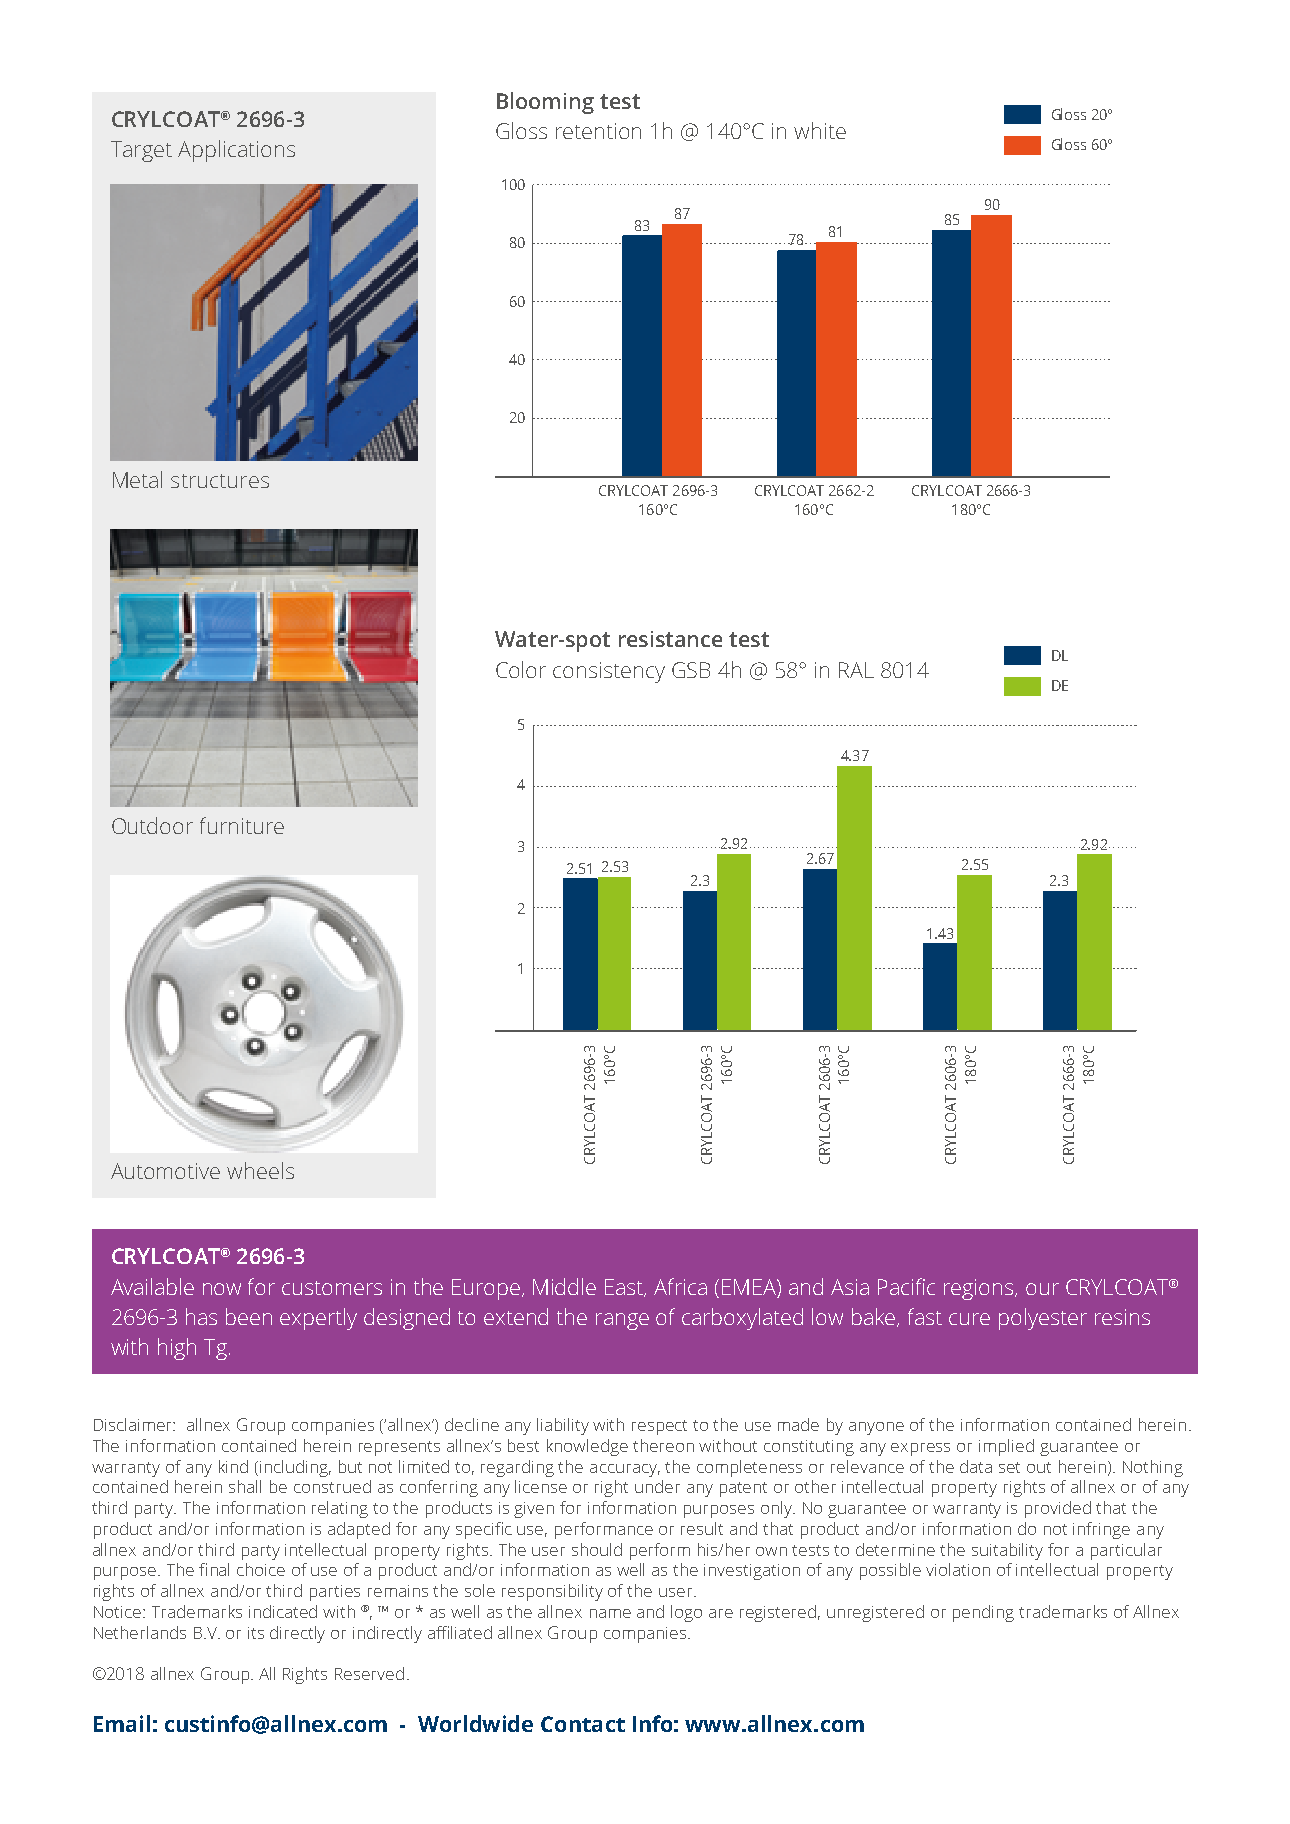 The image size is (1290, 1824). I want to click on East, so click(625, 1288).
